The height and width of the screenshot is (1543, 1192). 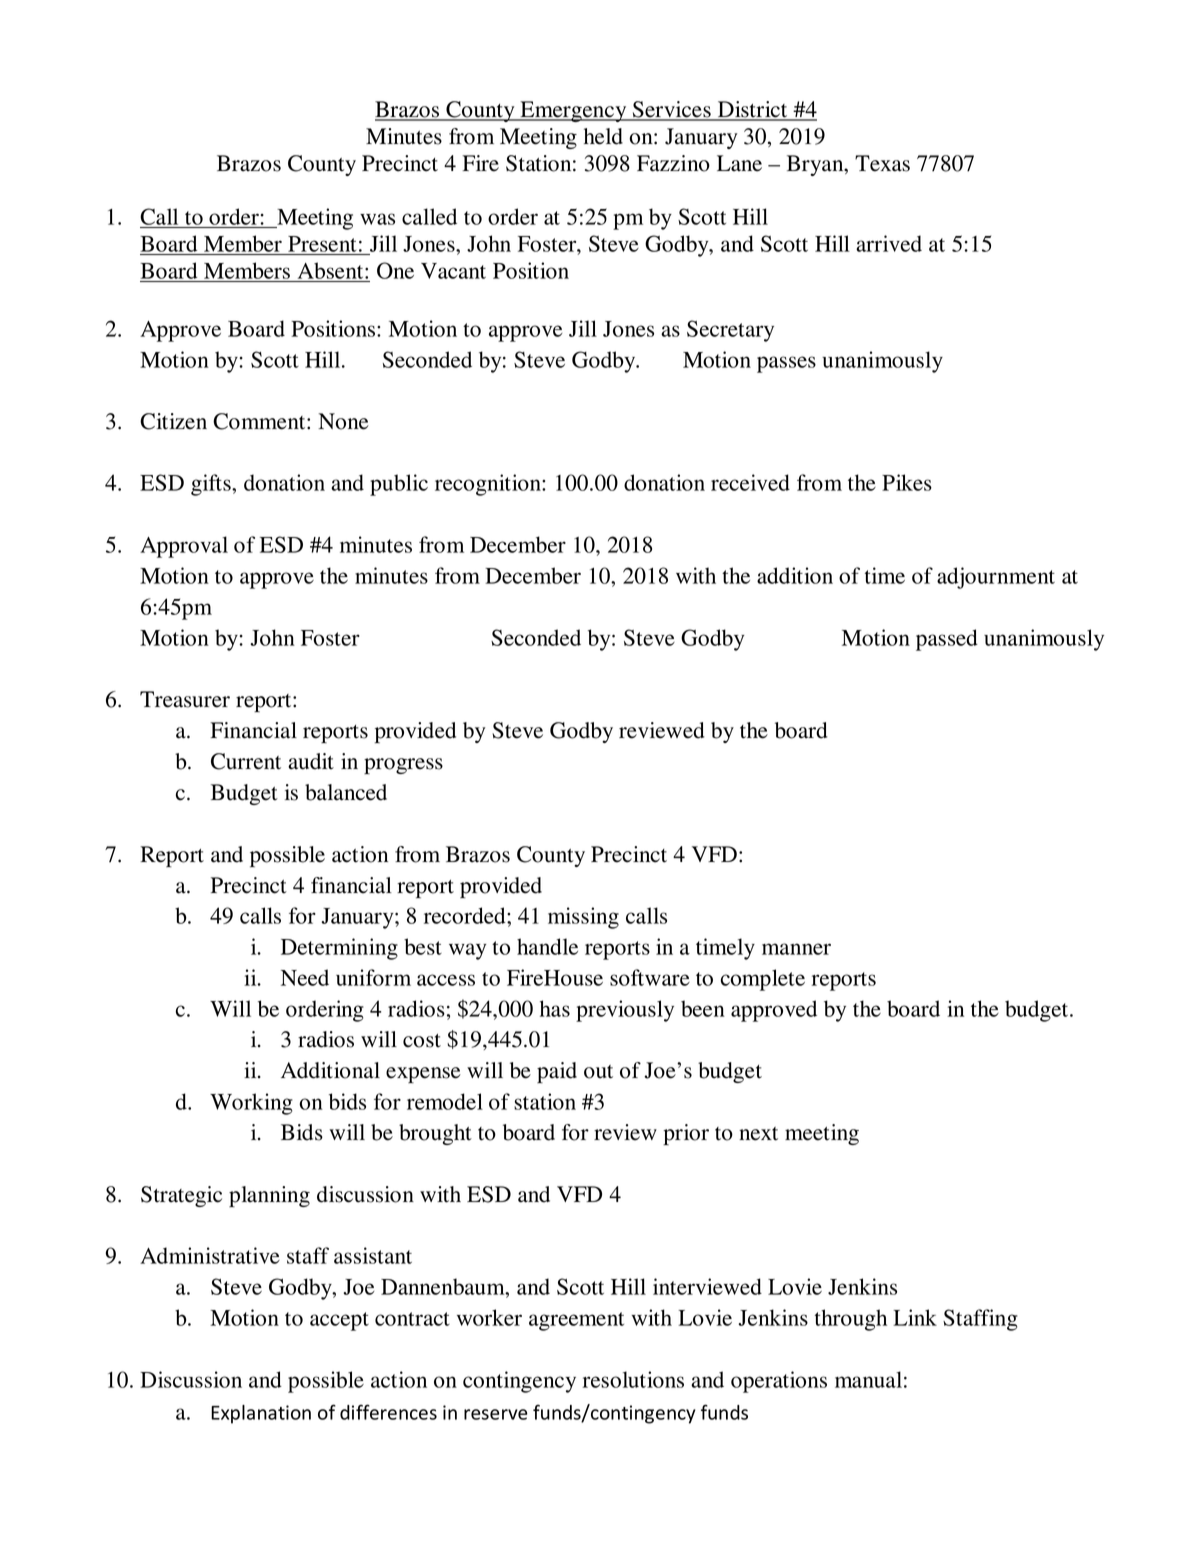 What do you see at coordinates (184, 547) in the screenshot?
I see `Approval` at bounding box center [184, 547].
